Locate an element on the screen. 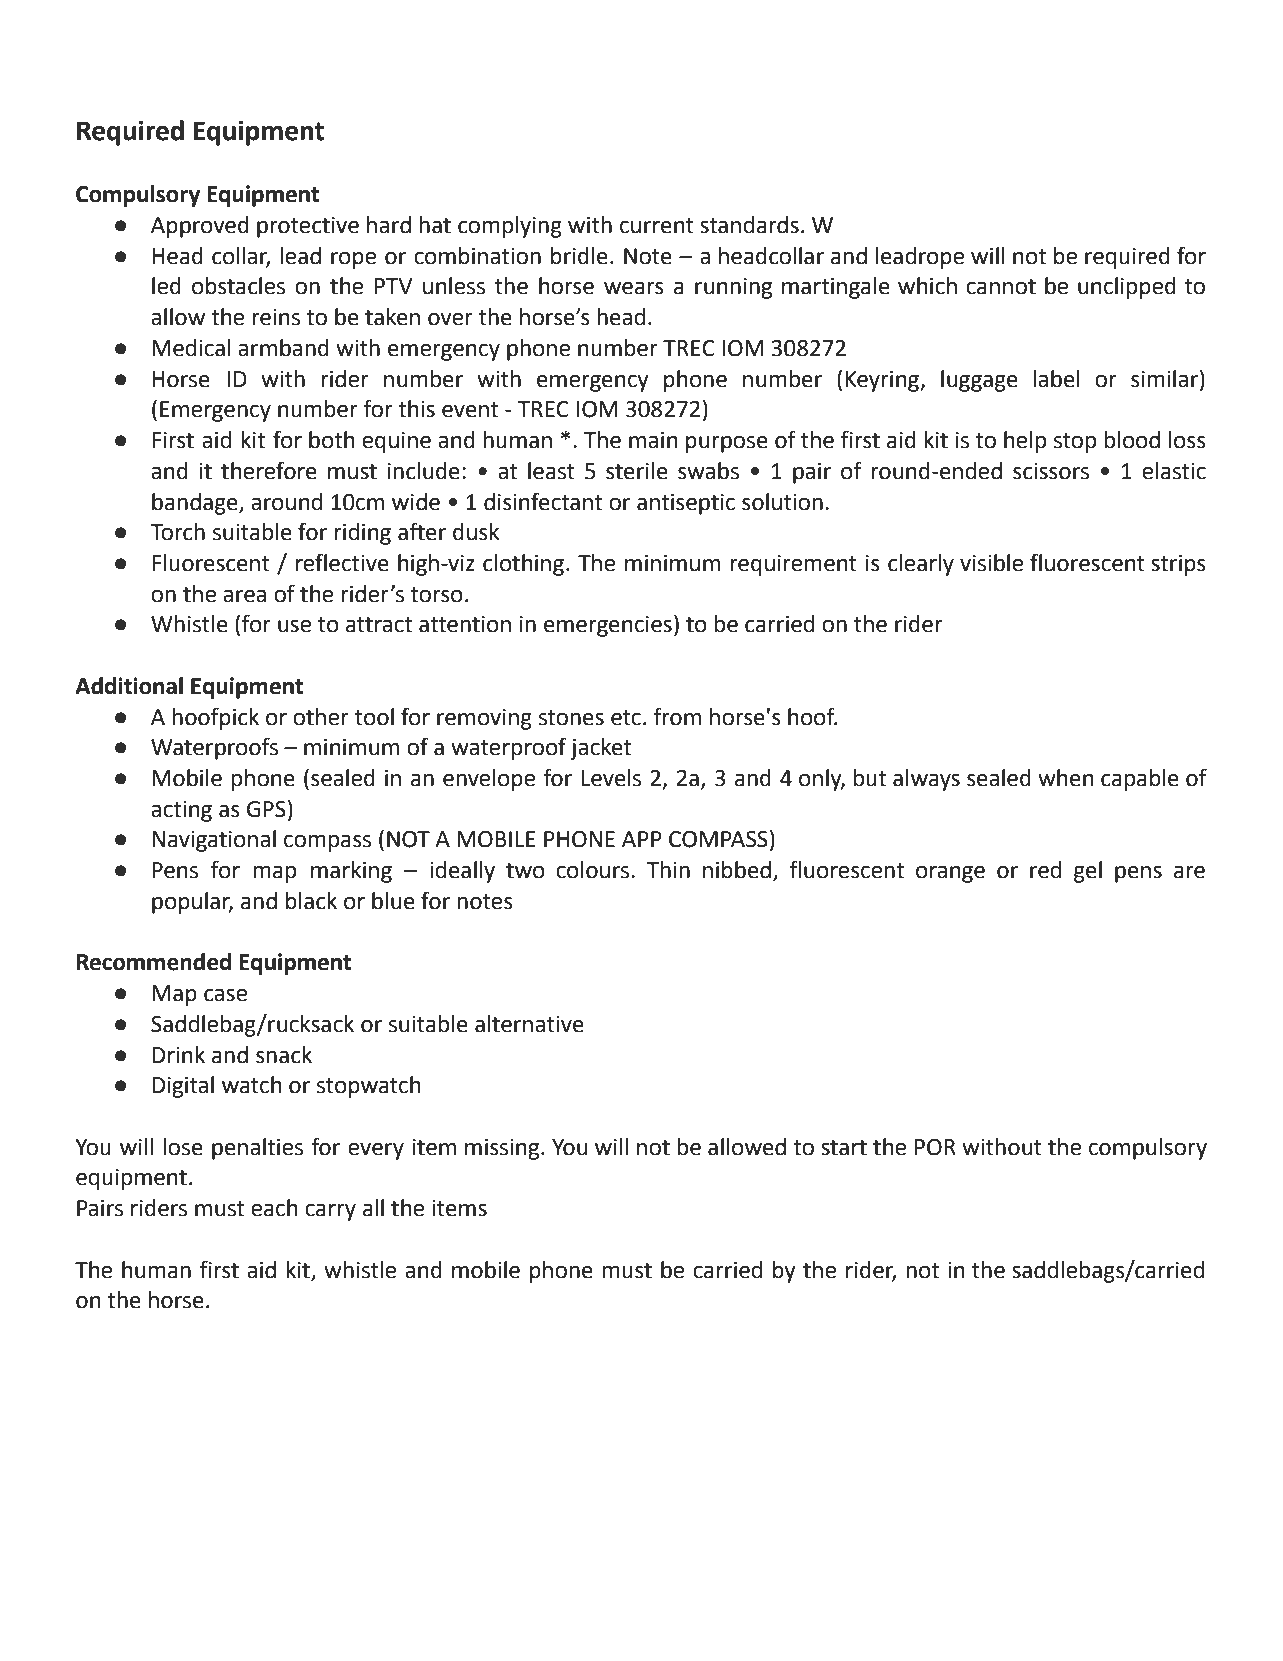 Image resolution: width=1283 pixels, height=1661 pixels. POR is located at coordinates (935, 1147).
